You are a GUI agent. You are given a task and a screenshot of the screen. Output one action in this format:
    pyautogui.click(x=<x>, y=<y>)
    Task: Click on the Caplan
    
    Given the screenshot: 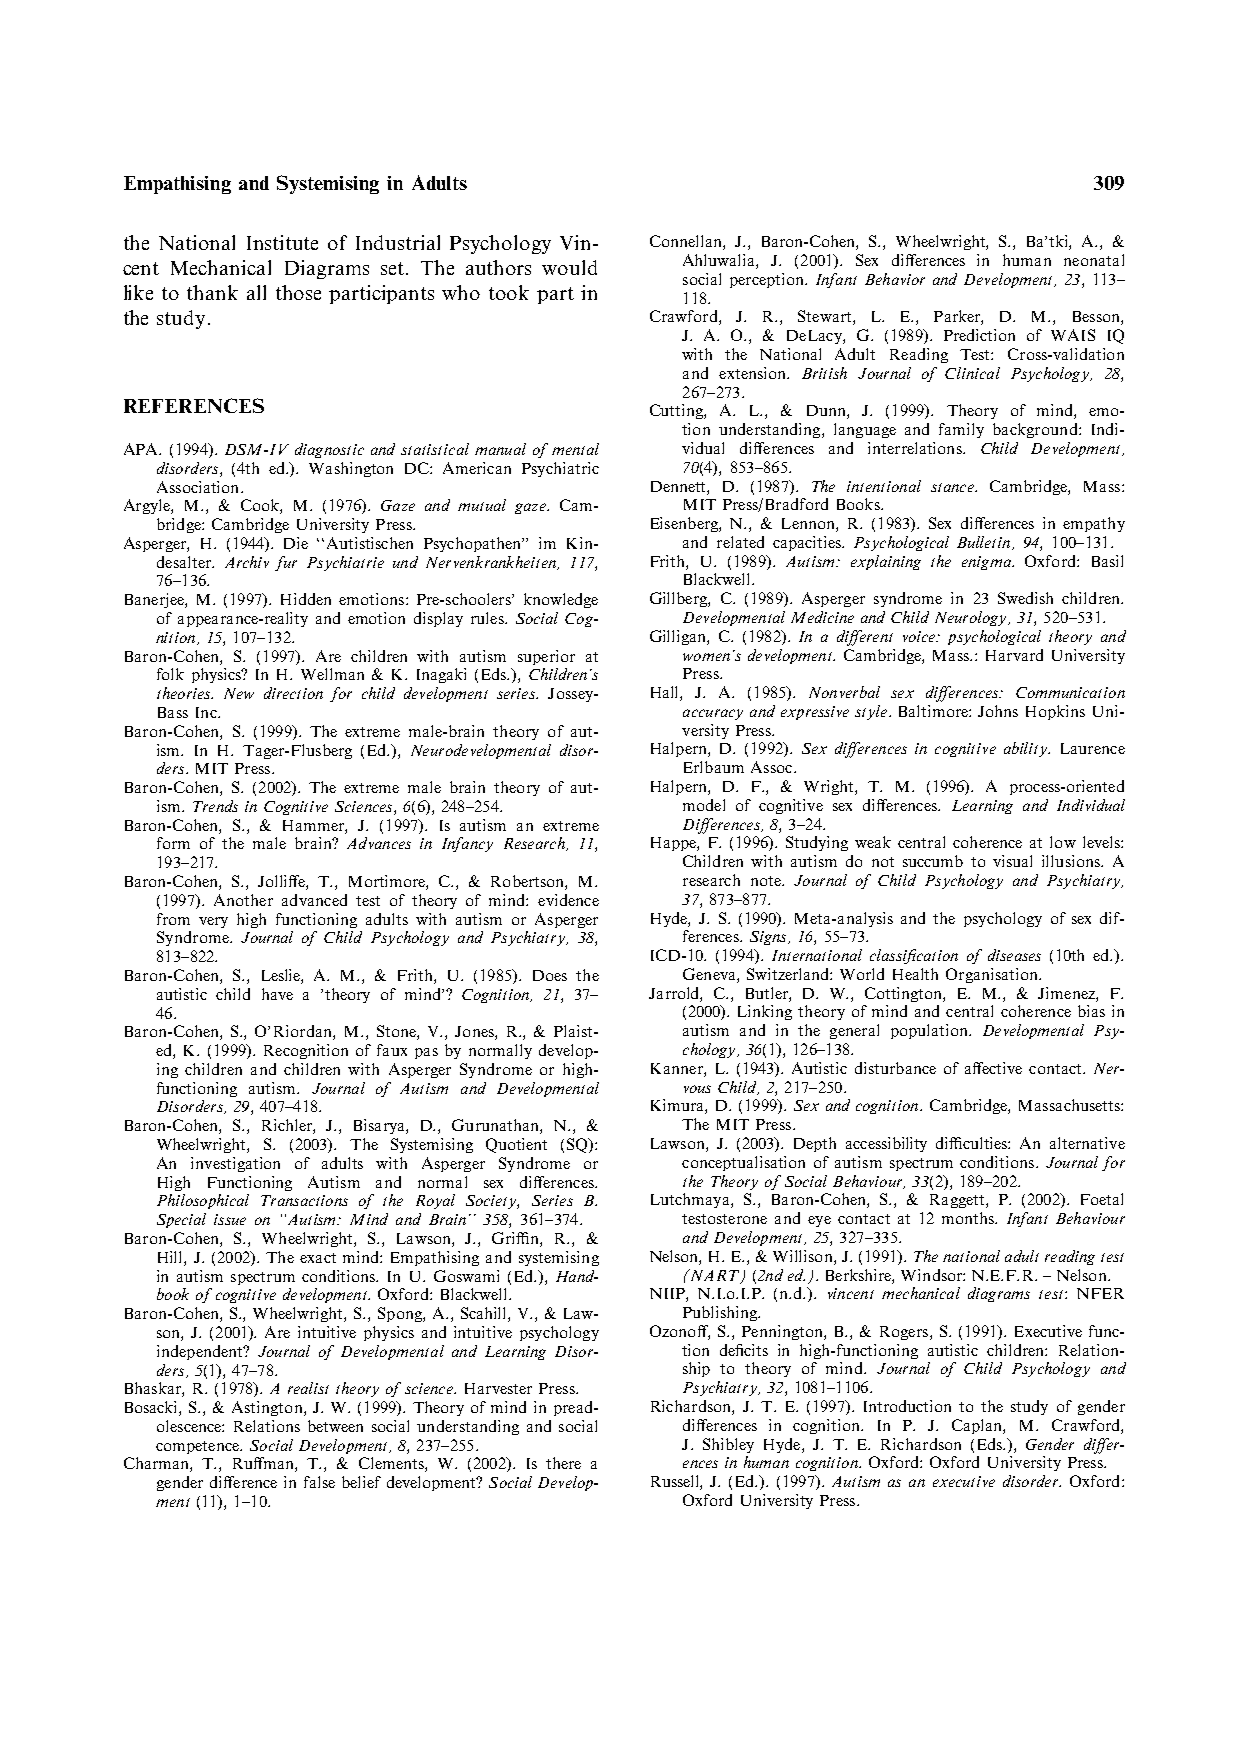 What is the action you would take?
    pyautogui.click(x=978, y=1426)
